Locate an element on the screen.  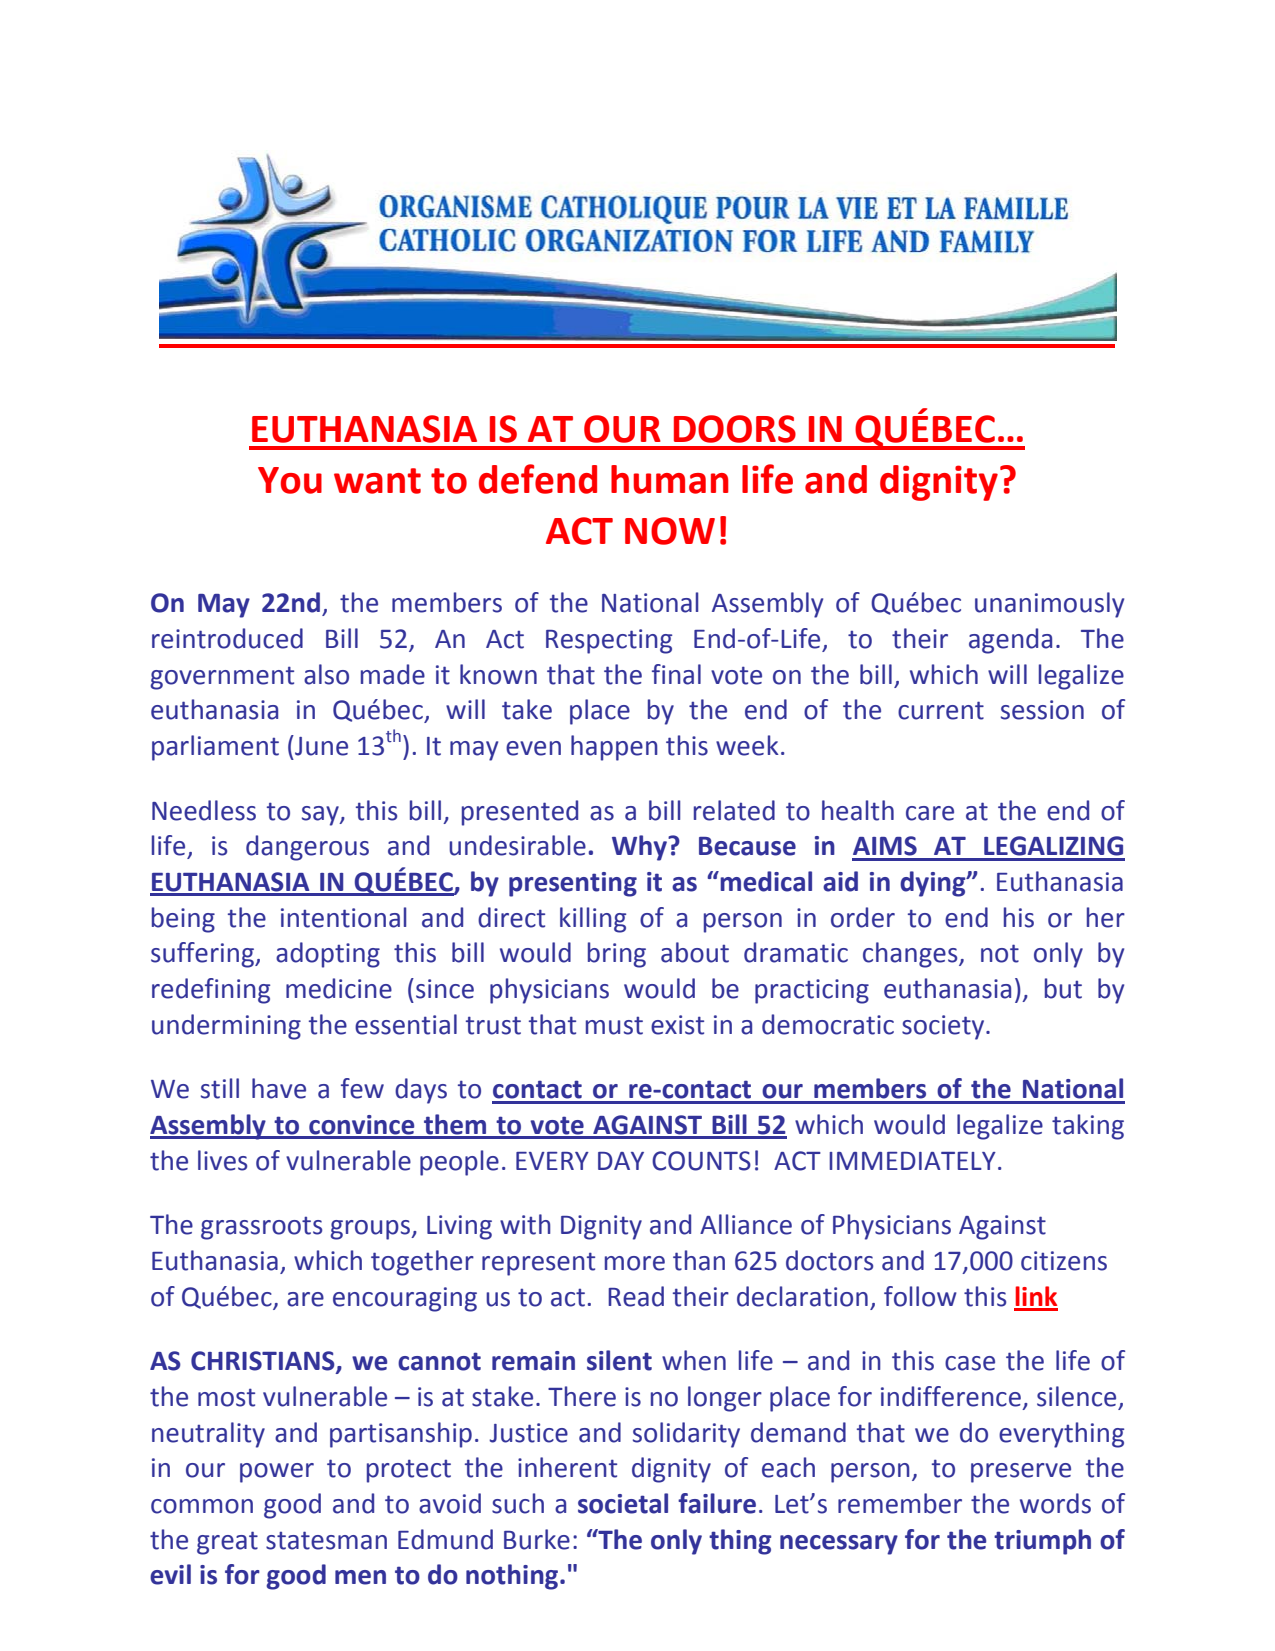
must is located at coordinates (614, 1026).
